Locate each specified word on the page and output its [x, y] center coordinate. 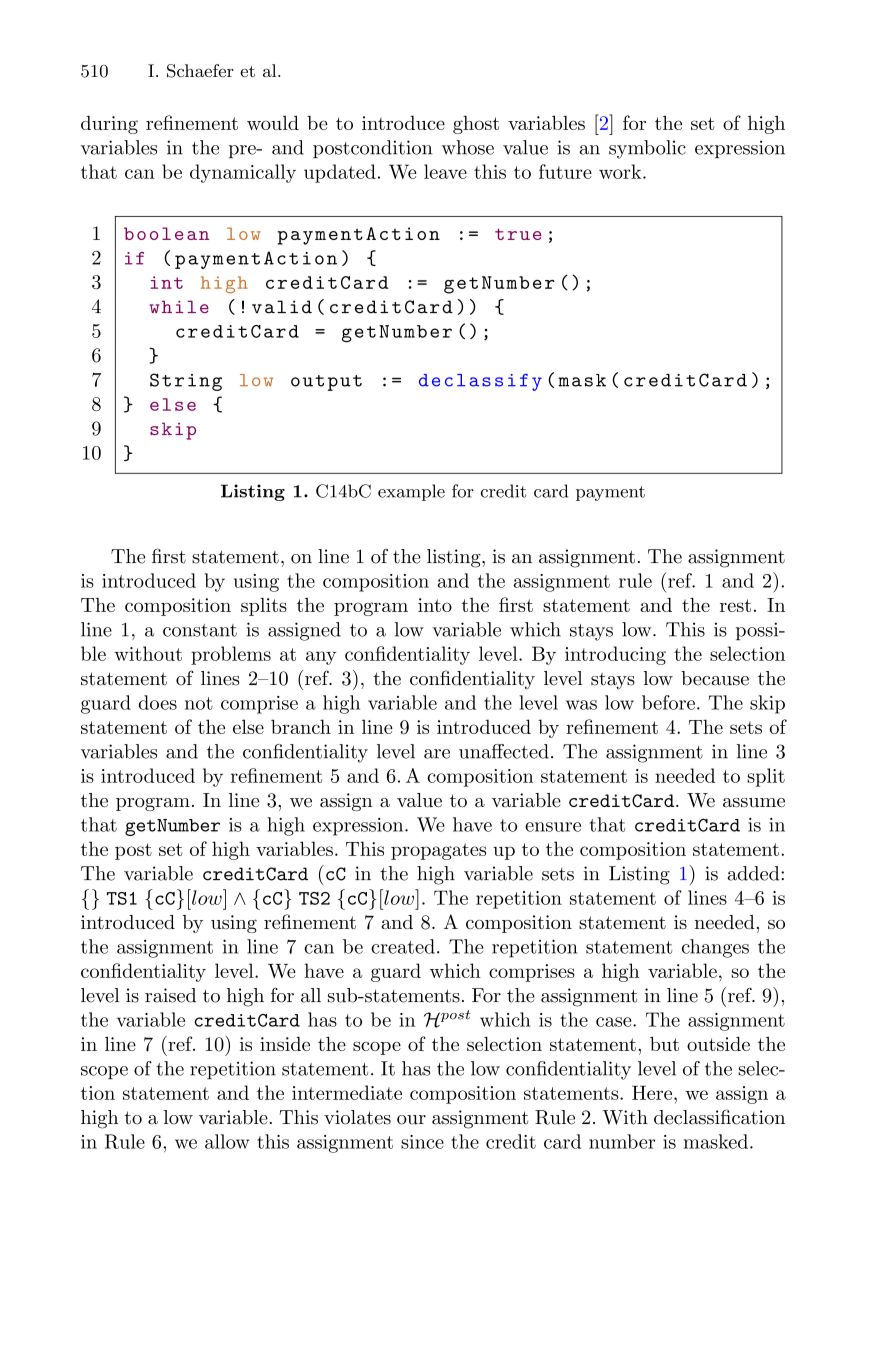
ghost [476, 125]
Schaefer [200, 71]
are [437, 754]
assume [754, 803]
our [411, 1120]
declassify [480, 382]
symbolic [647, 149]
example [411, 492]
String [186, 382]
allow [227, 1141]
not [199, 703]
